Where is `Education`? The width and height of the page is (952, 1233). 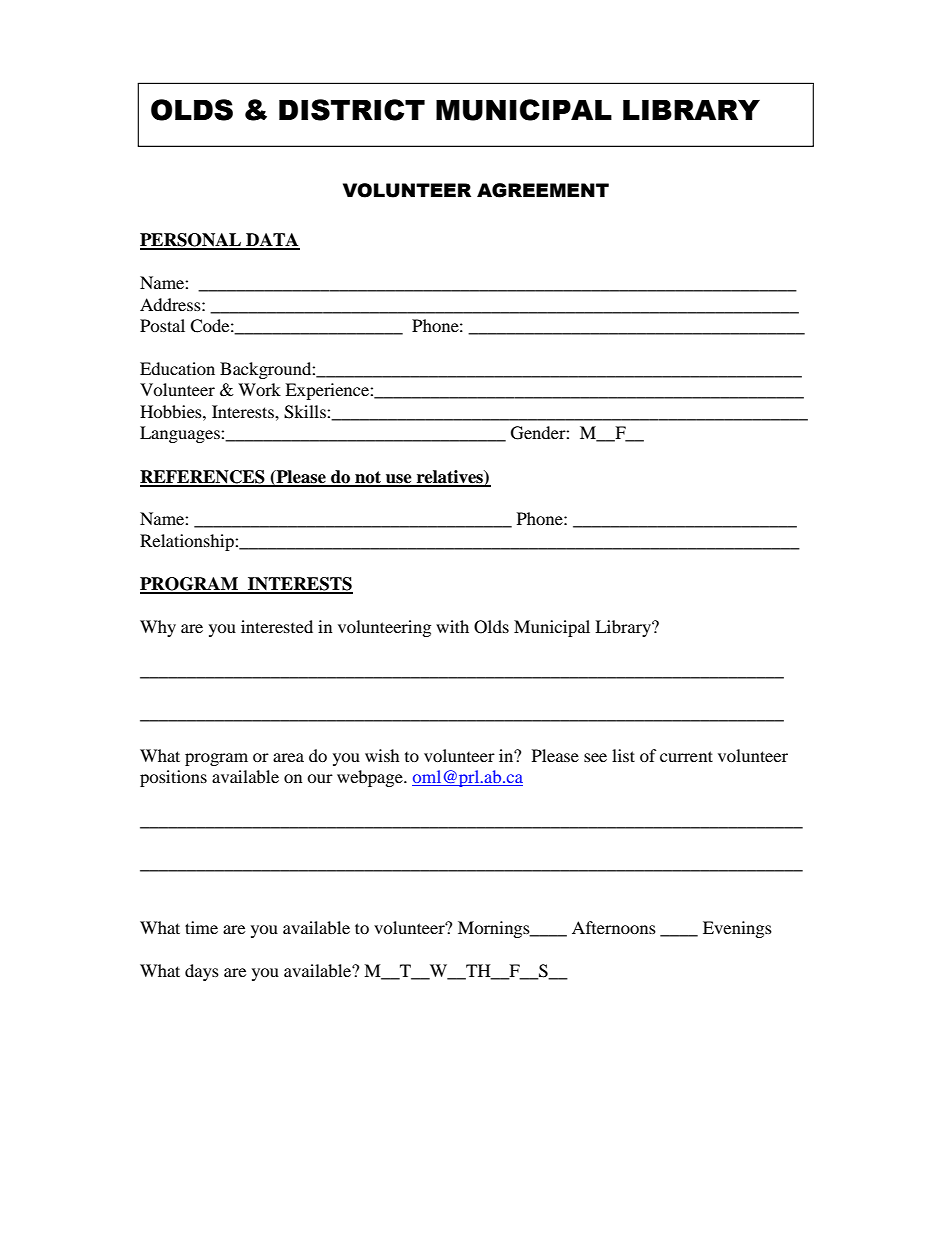 Education is located at coordinates (177, 368).
